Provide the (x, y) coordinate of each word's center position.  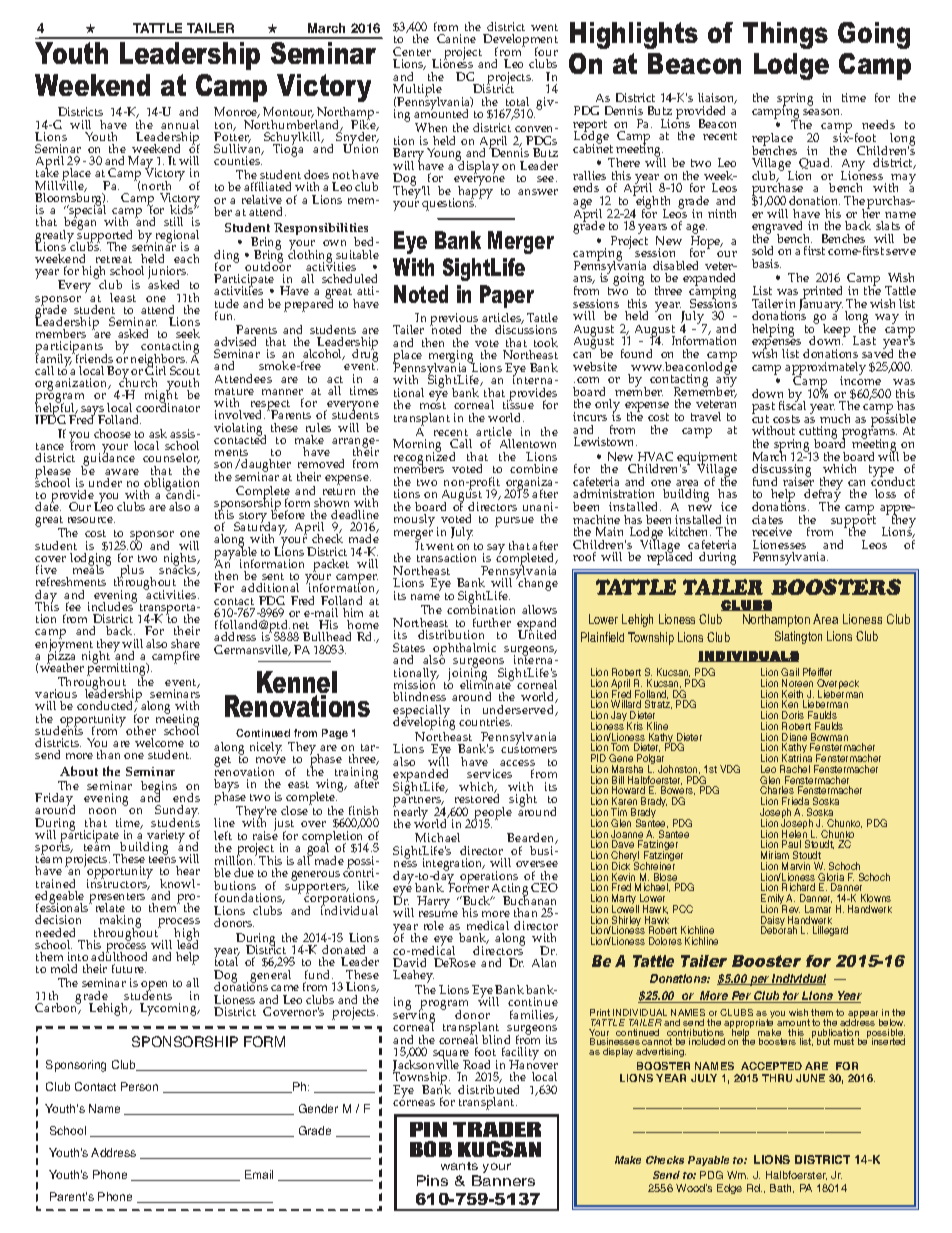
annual (180, 124)
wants (459, 1166)
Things (785, 35)
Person (139, 1086)
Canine (456, 38)
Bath (782, 1188)
